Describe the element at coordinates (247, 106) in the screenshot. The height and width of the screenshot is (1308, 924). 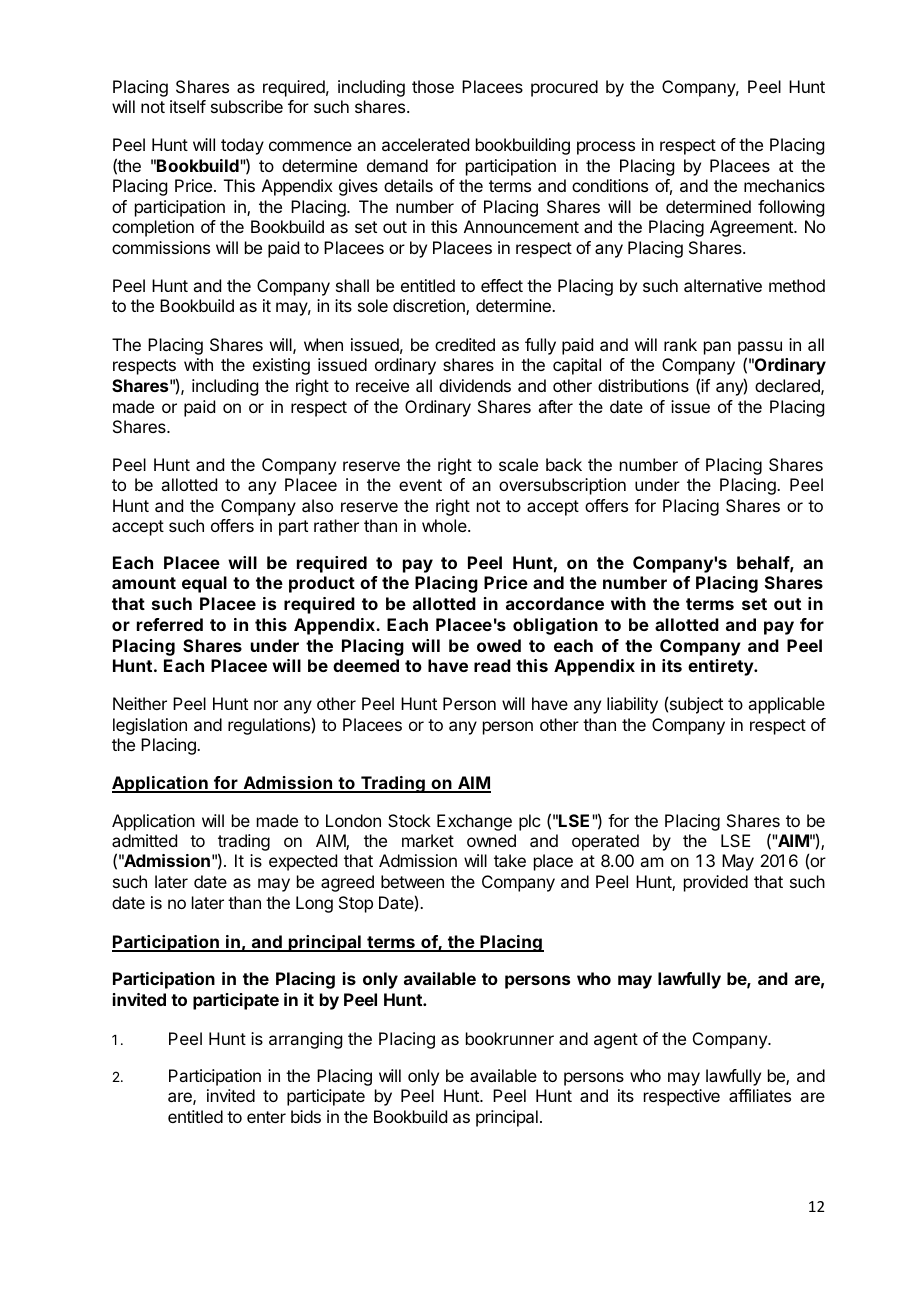
I see `subscribe` at that location.
